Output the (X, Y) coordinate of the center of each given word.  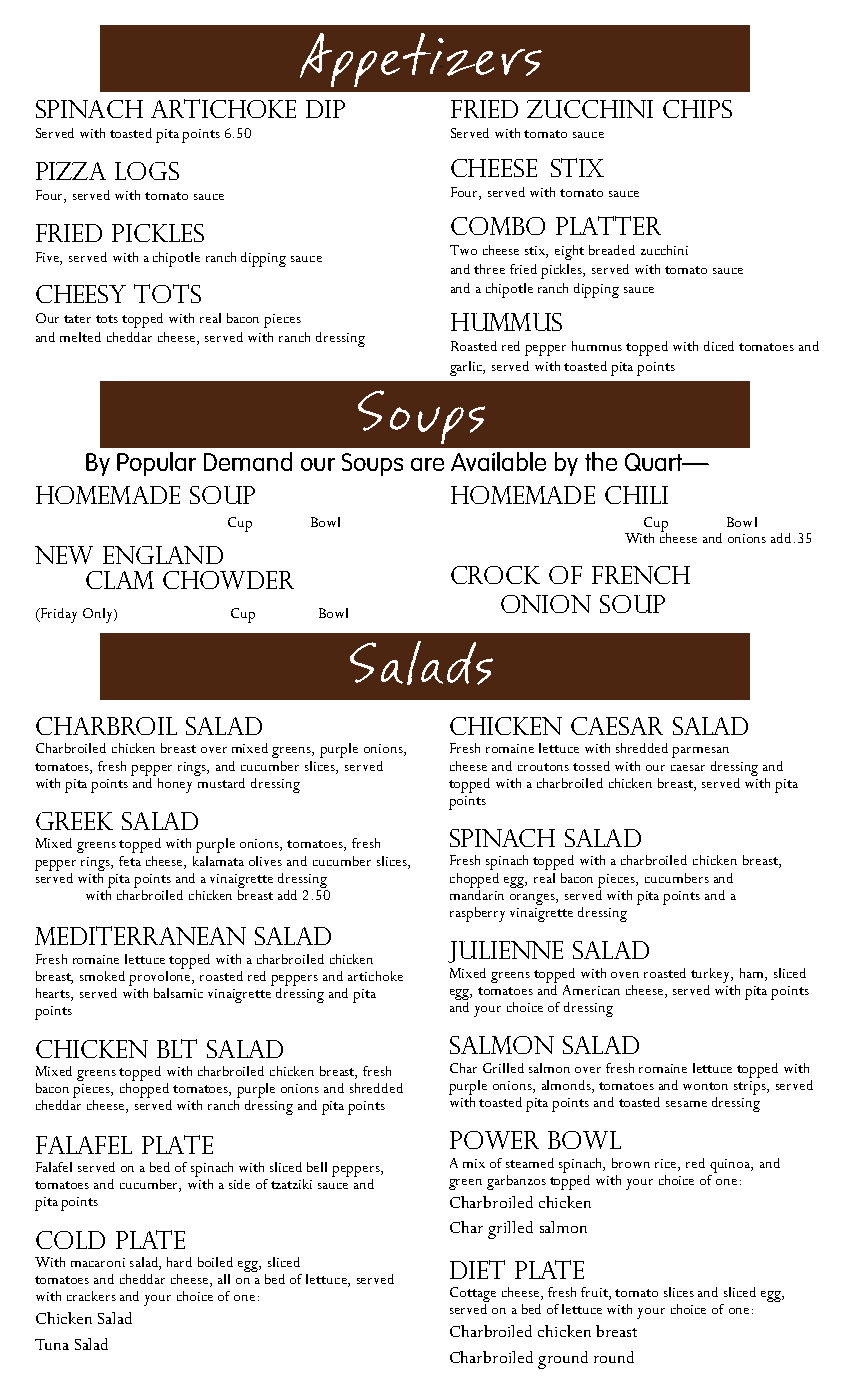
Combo (498, 226)
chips (697, 109)
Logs (147, 171)
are (427, 464)
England (163, 555)
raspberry (477, 914)
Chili (636, 495)
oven (625, 975)
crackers (91, 1296)
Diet (477, 1269)
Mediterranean (140, 935)
